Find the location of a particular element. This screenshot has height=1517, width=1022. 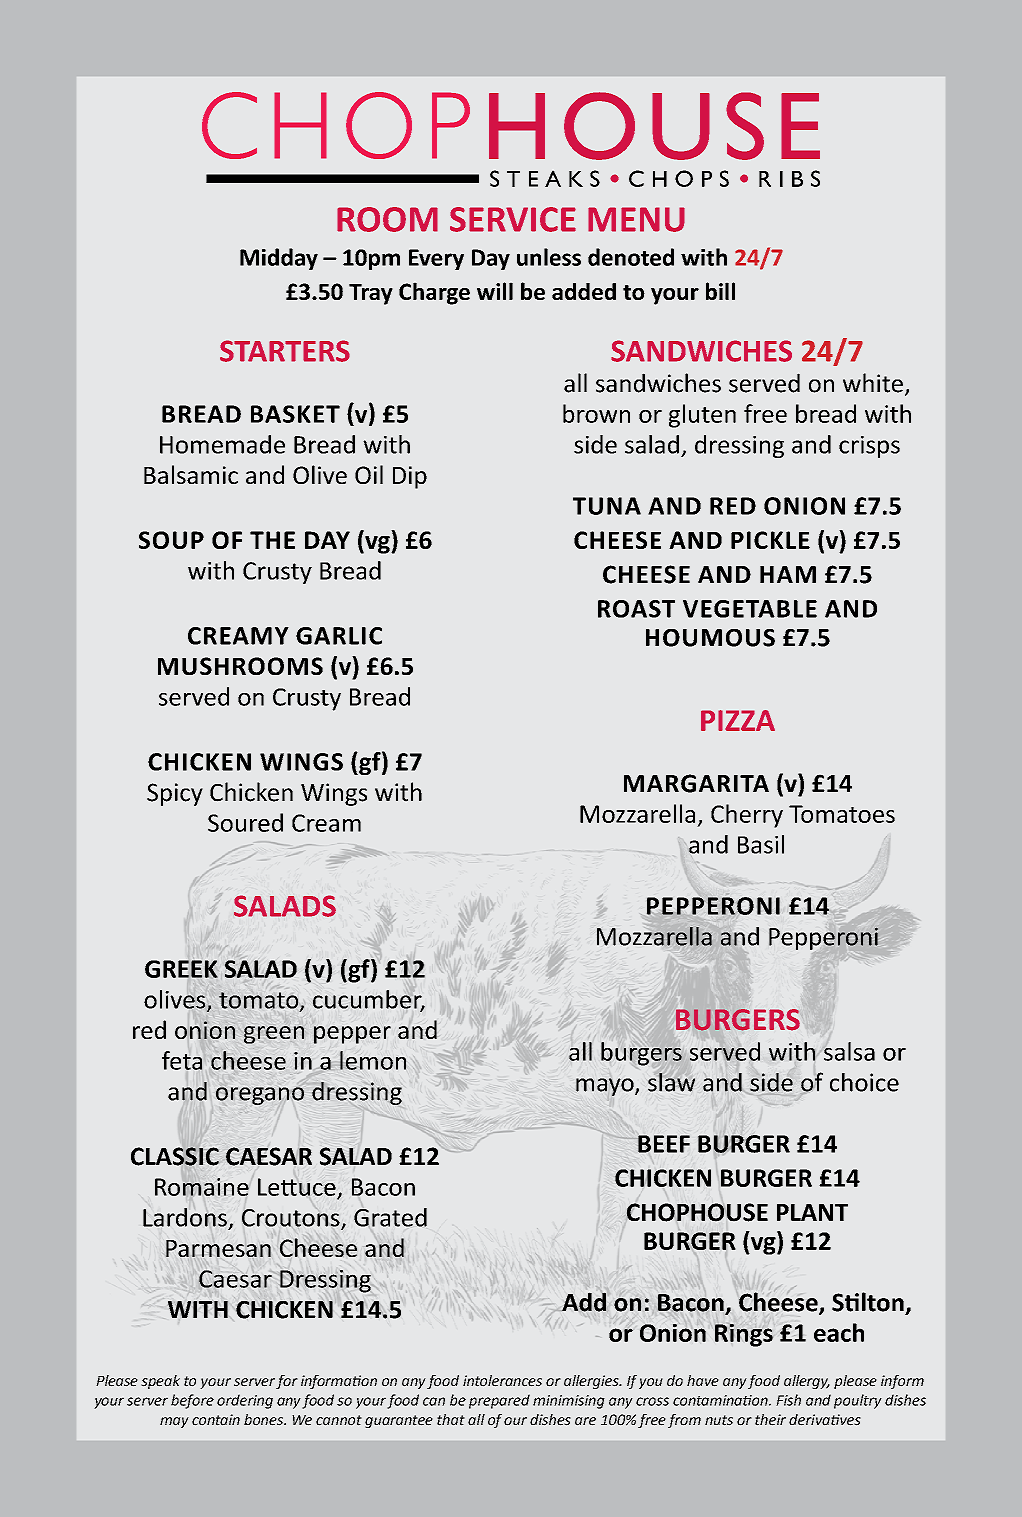

unless is located at coordinates (549, 257).
